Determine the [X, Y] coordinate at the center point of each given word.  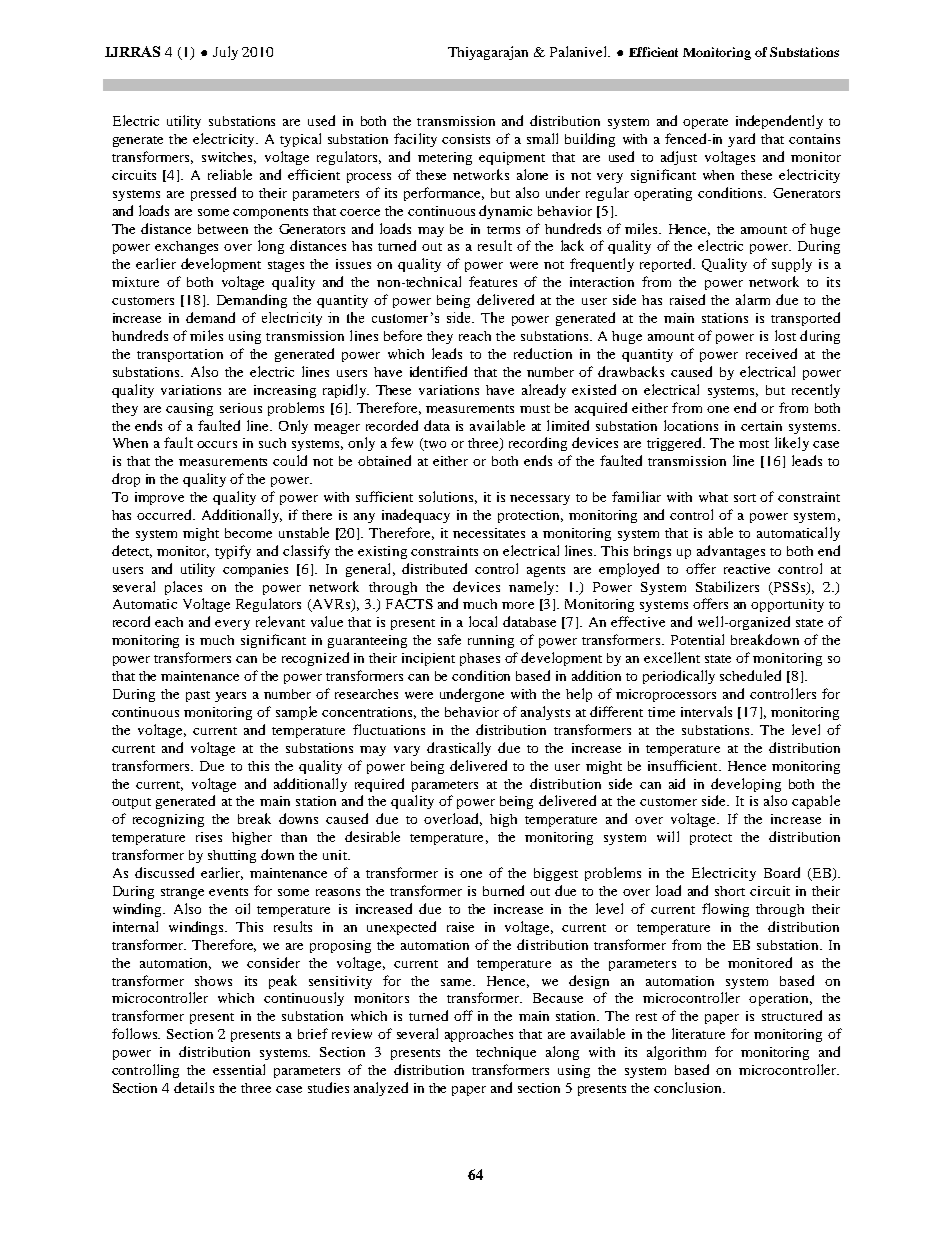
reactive [747, 569]
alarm [753, 299]
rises [209, 837]
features [493, 281]
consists [466, 139]
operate [705, 123]
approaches [479, 1035]
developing [746, 785]
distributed [434, 568]
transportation [180, 355]
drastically [459, 749]
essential [239, 1069]
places [183, 588]
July [225, 53]
